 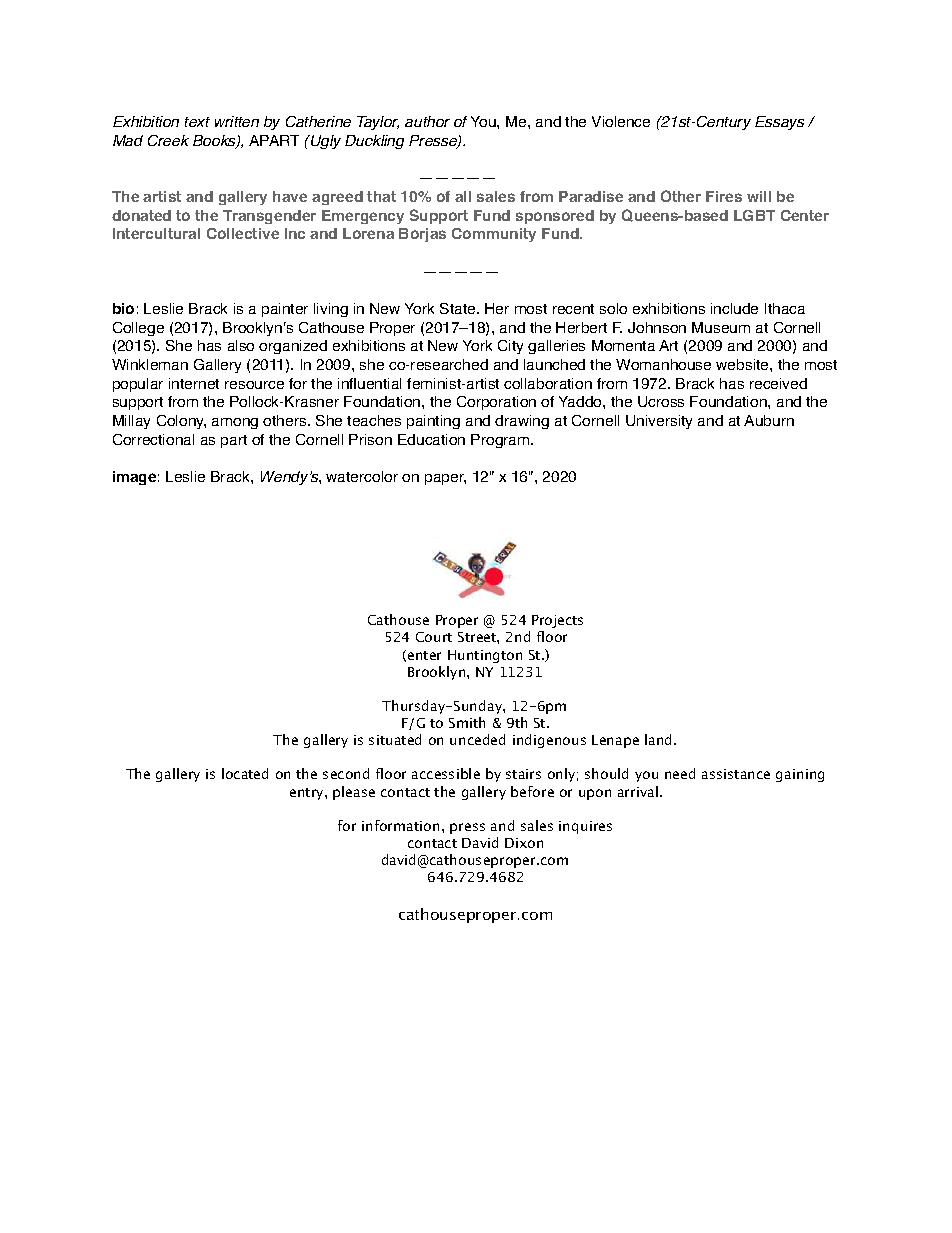 What do you see at coordinates (153, 439) in the screenshot?
I see `Correctional` at bounding box center [153, 439].
